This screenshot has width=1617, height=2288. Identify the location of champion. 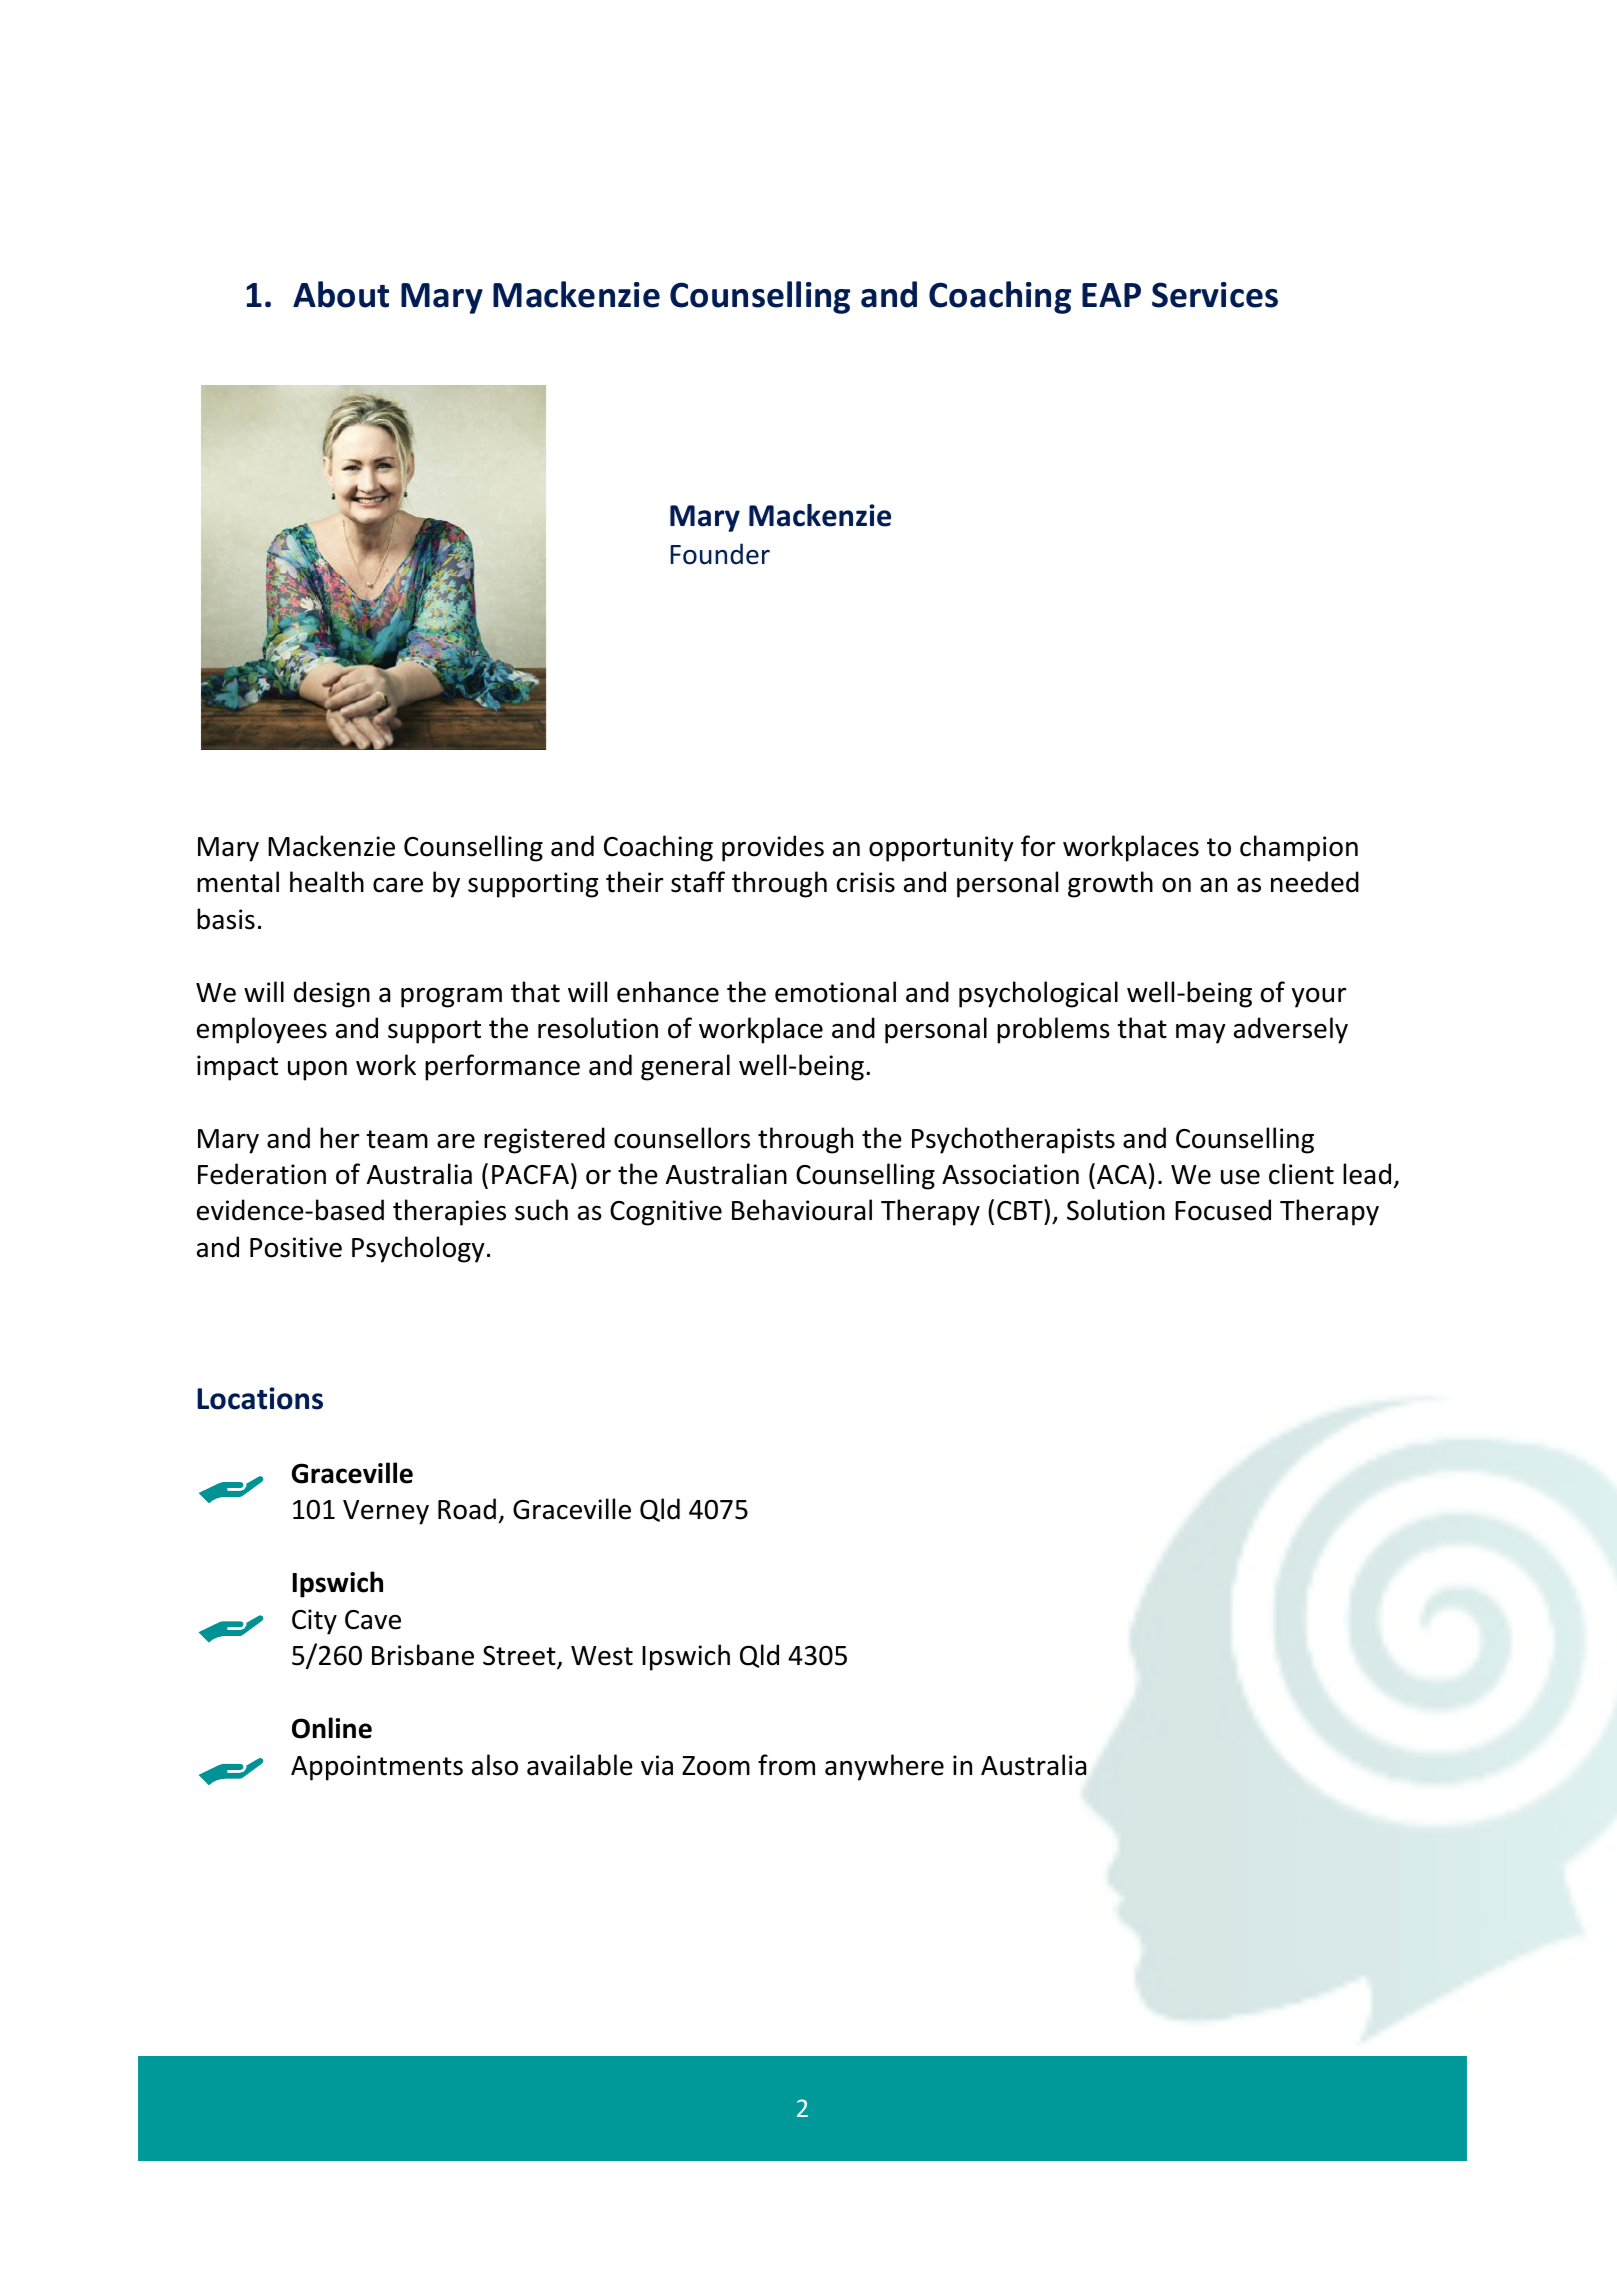
(1299, 848).
